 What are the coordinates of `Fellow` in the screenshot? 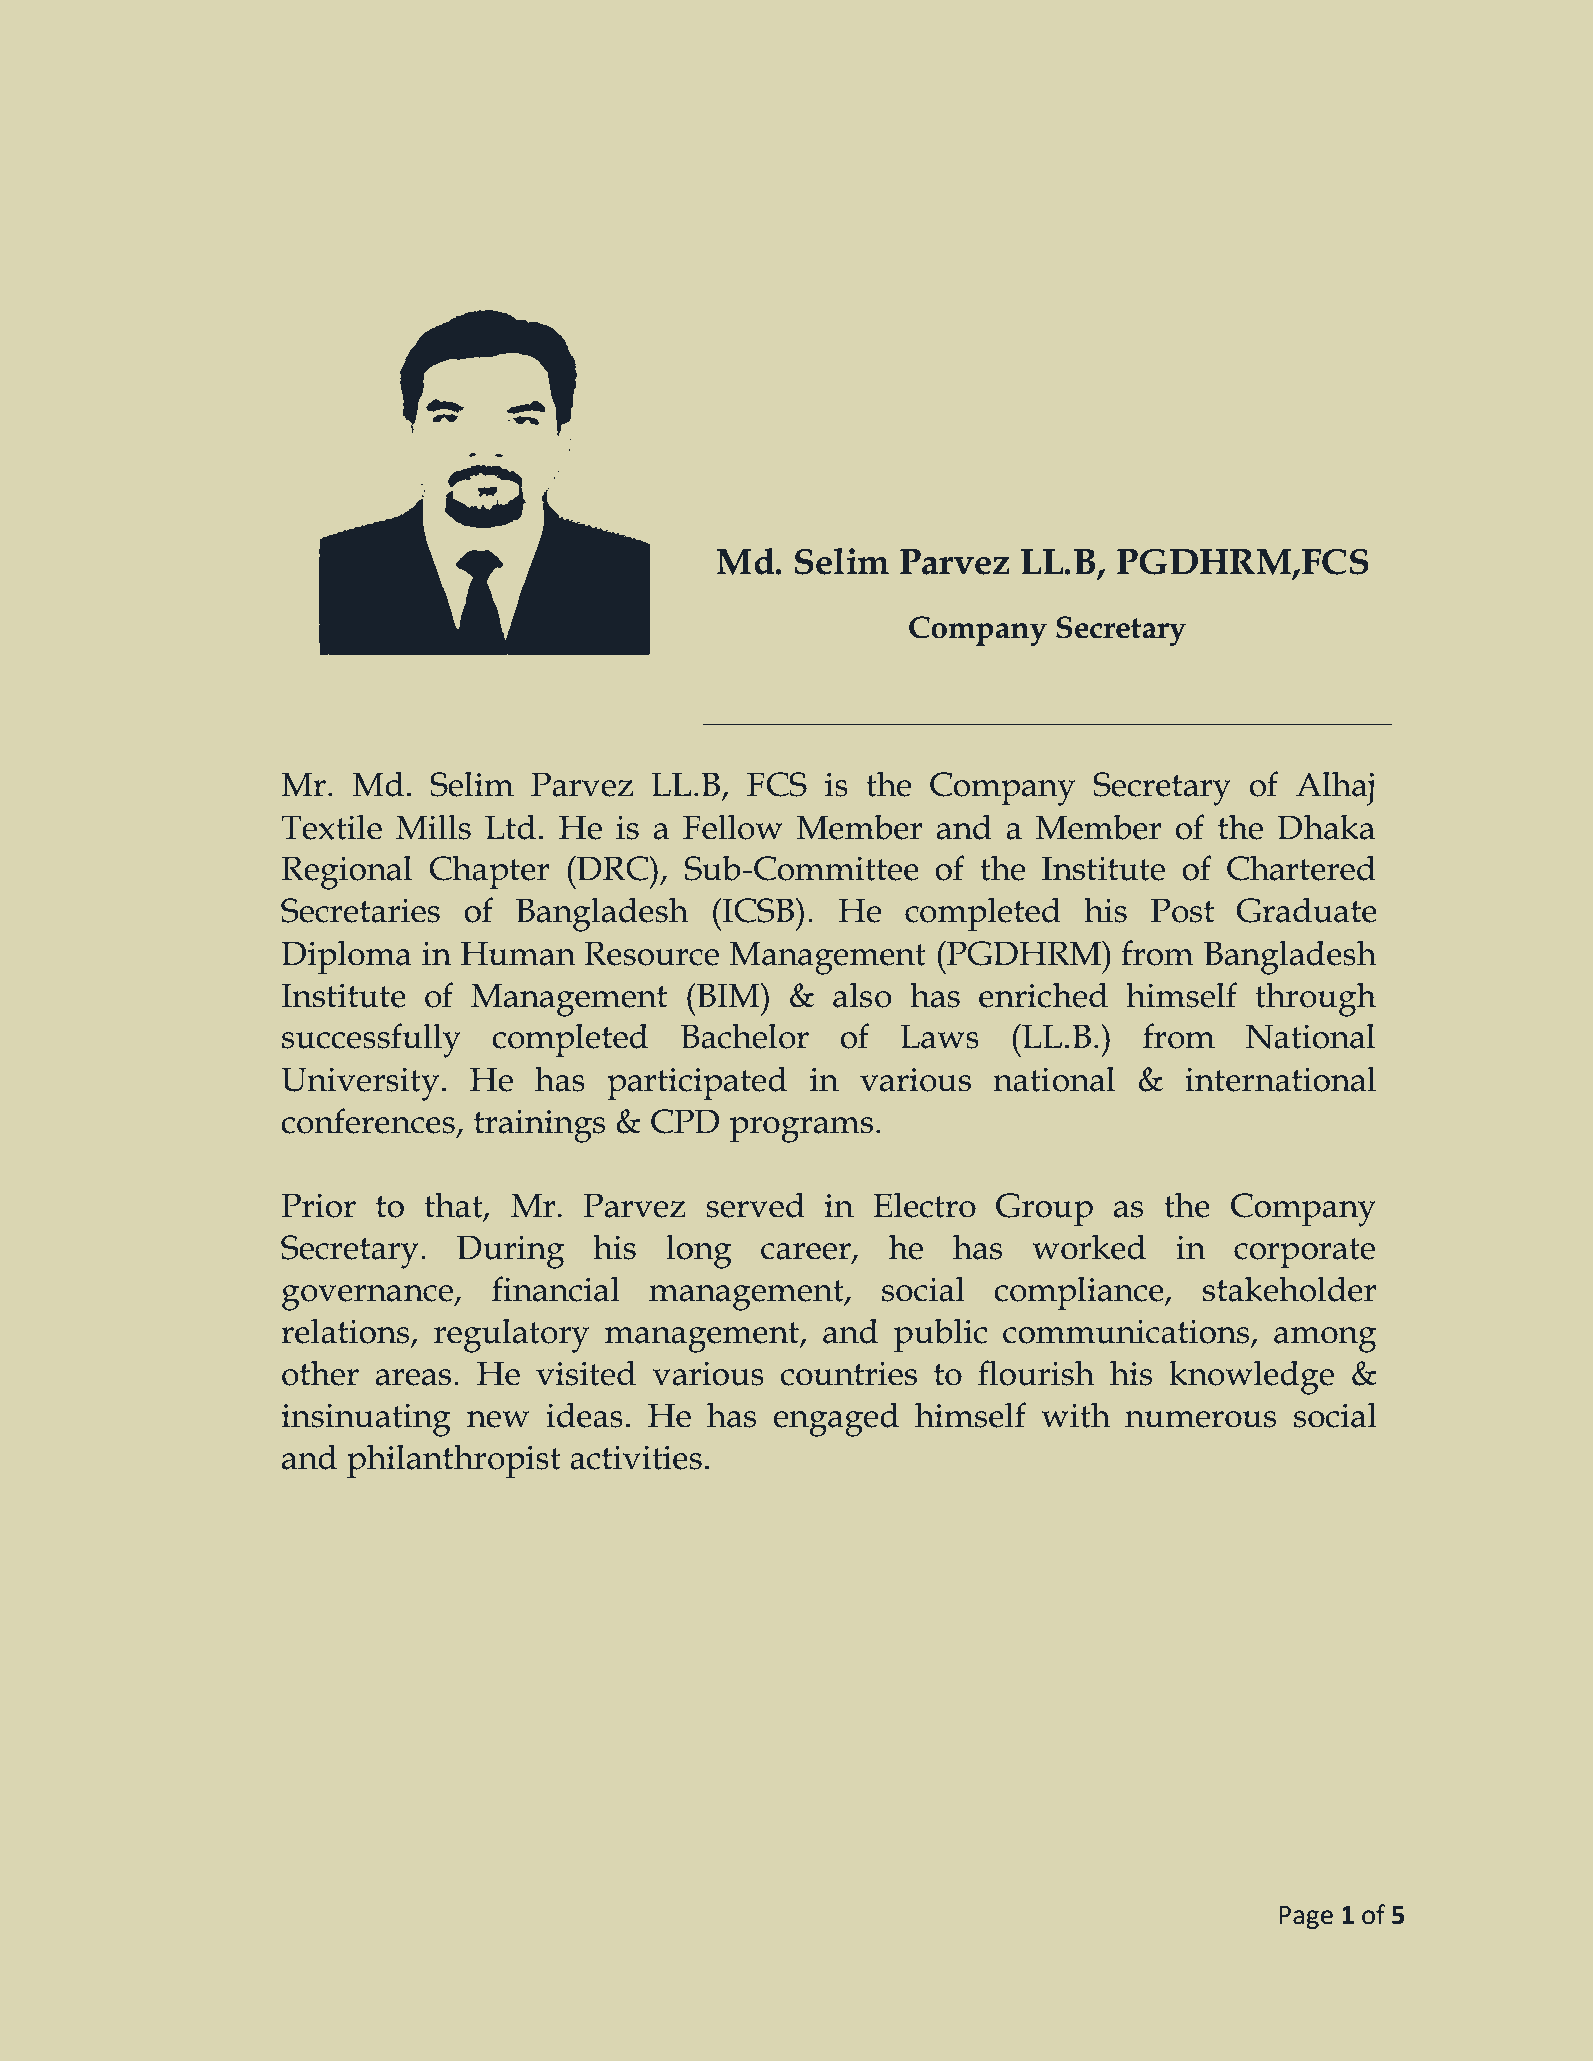 It's located at (733, 827).
